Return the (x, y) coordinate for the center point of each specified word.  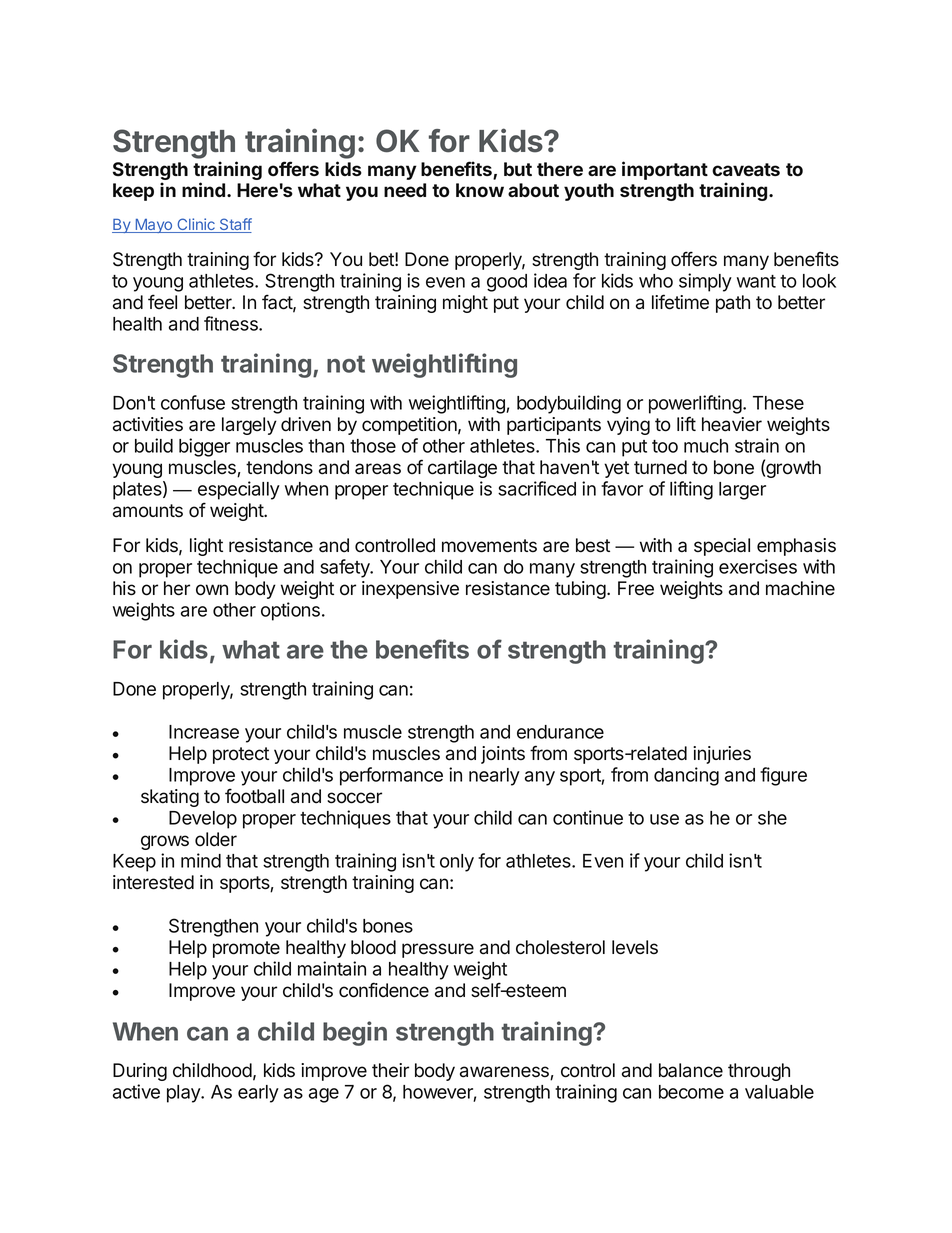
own (212, 590)
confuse (193, 402)
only (457, 863)
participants (554, 426)
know (480, 190)
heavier (732, 424)
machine (800, 588)
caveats (746, 170)
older (216, 839)
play (185, 1094)
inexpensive (410, 590)
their (390, 1070)
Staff (234, 225)
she (772, 818)
